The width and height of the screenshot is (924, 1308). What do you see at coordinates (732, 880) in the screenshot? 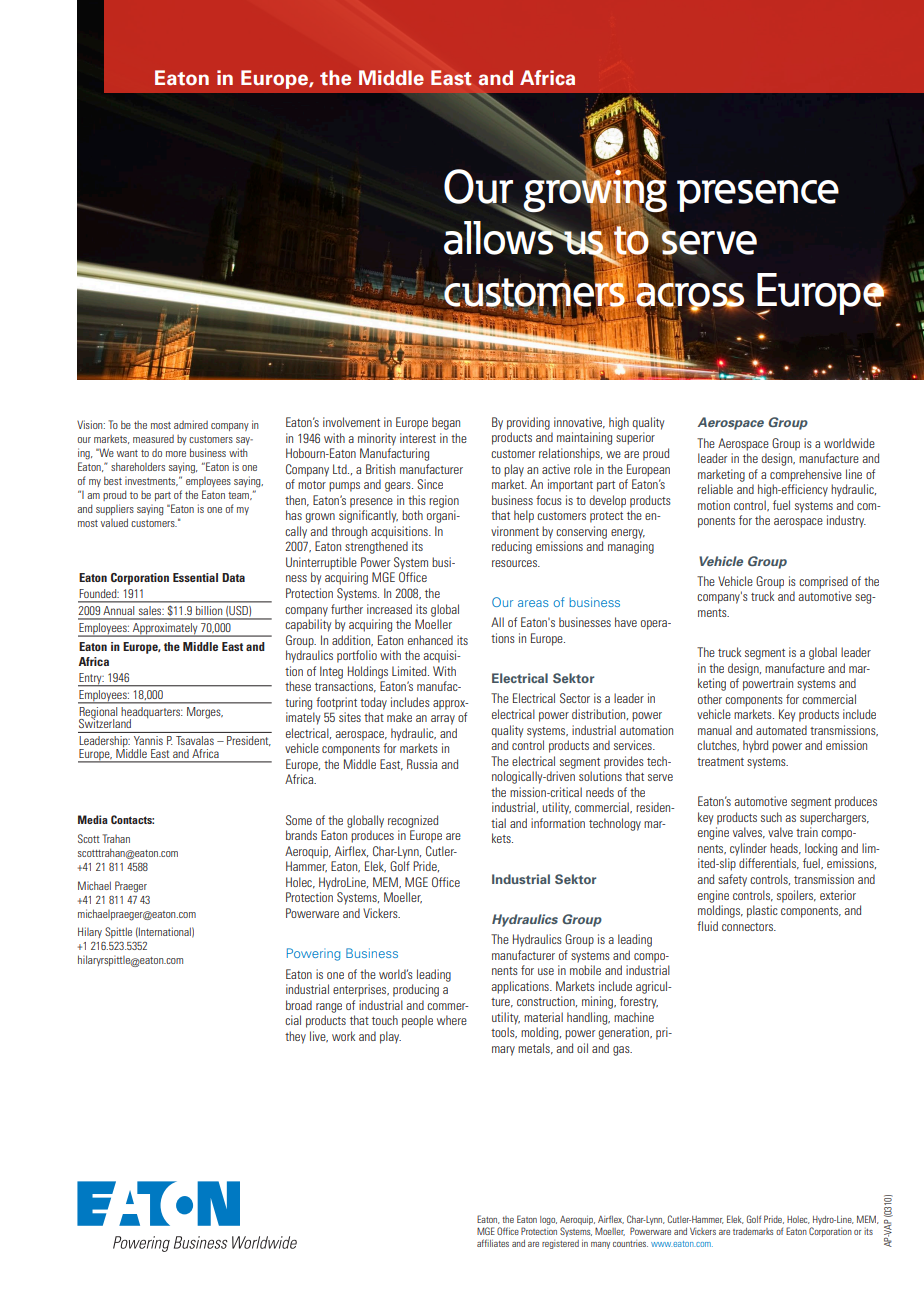
I see `safety` at bounding box center [732, 880].
